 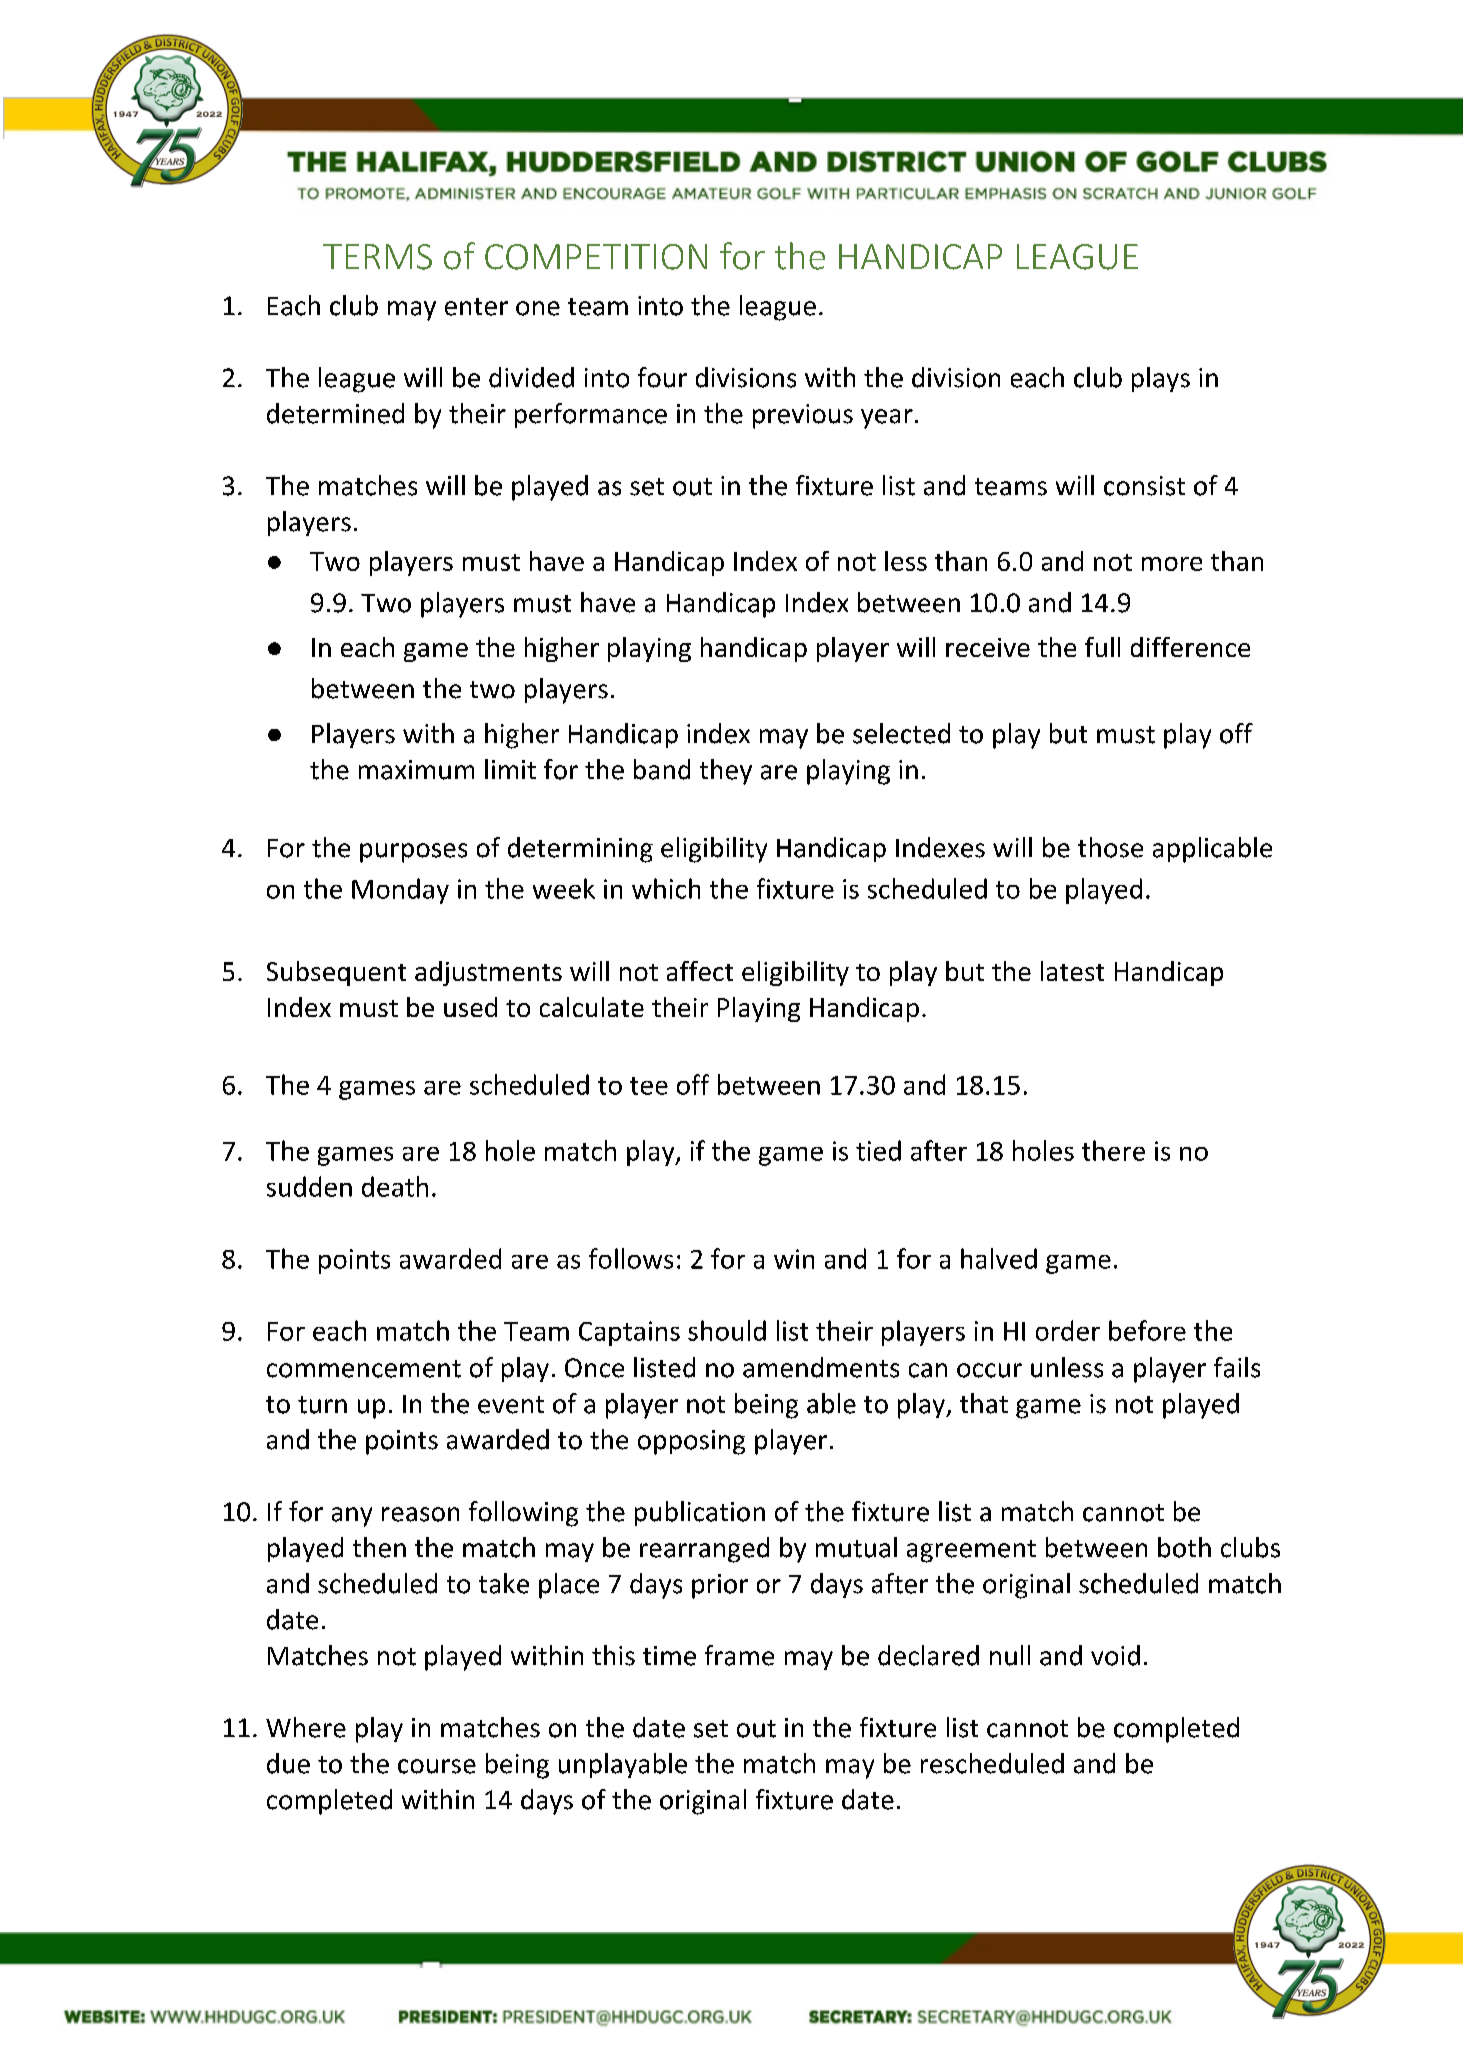 I want to click on frame, so click(x=739, y=1655).
